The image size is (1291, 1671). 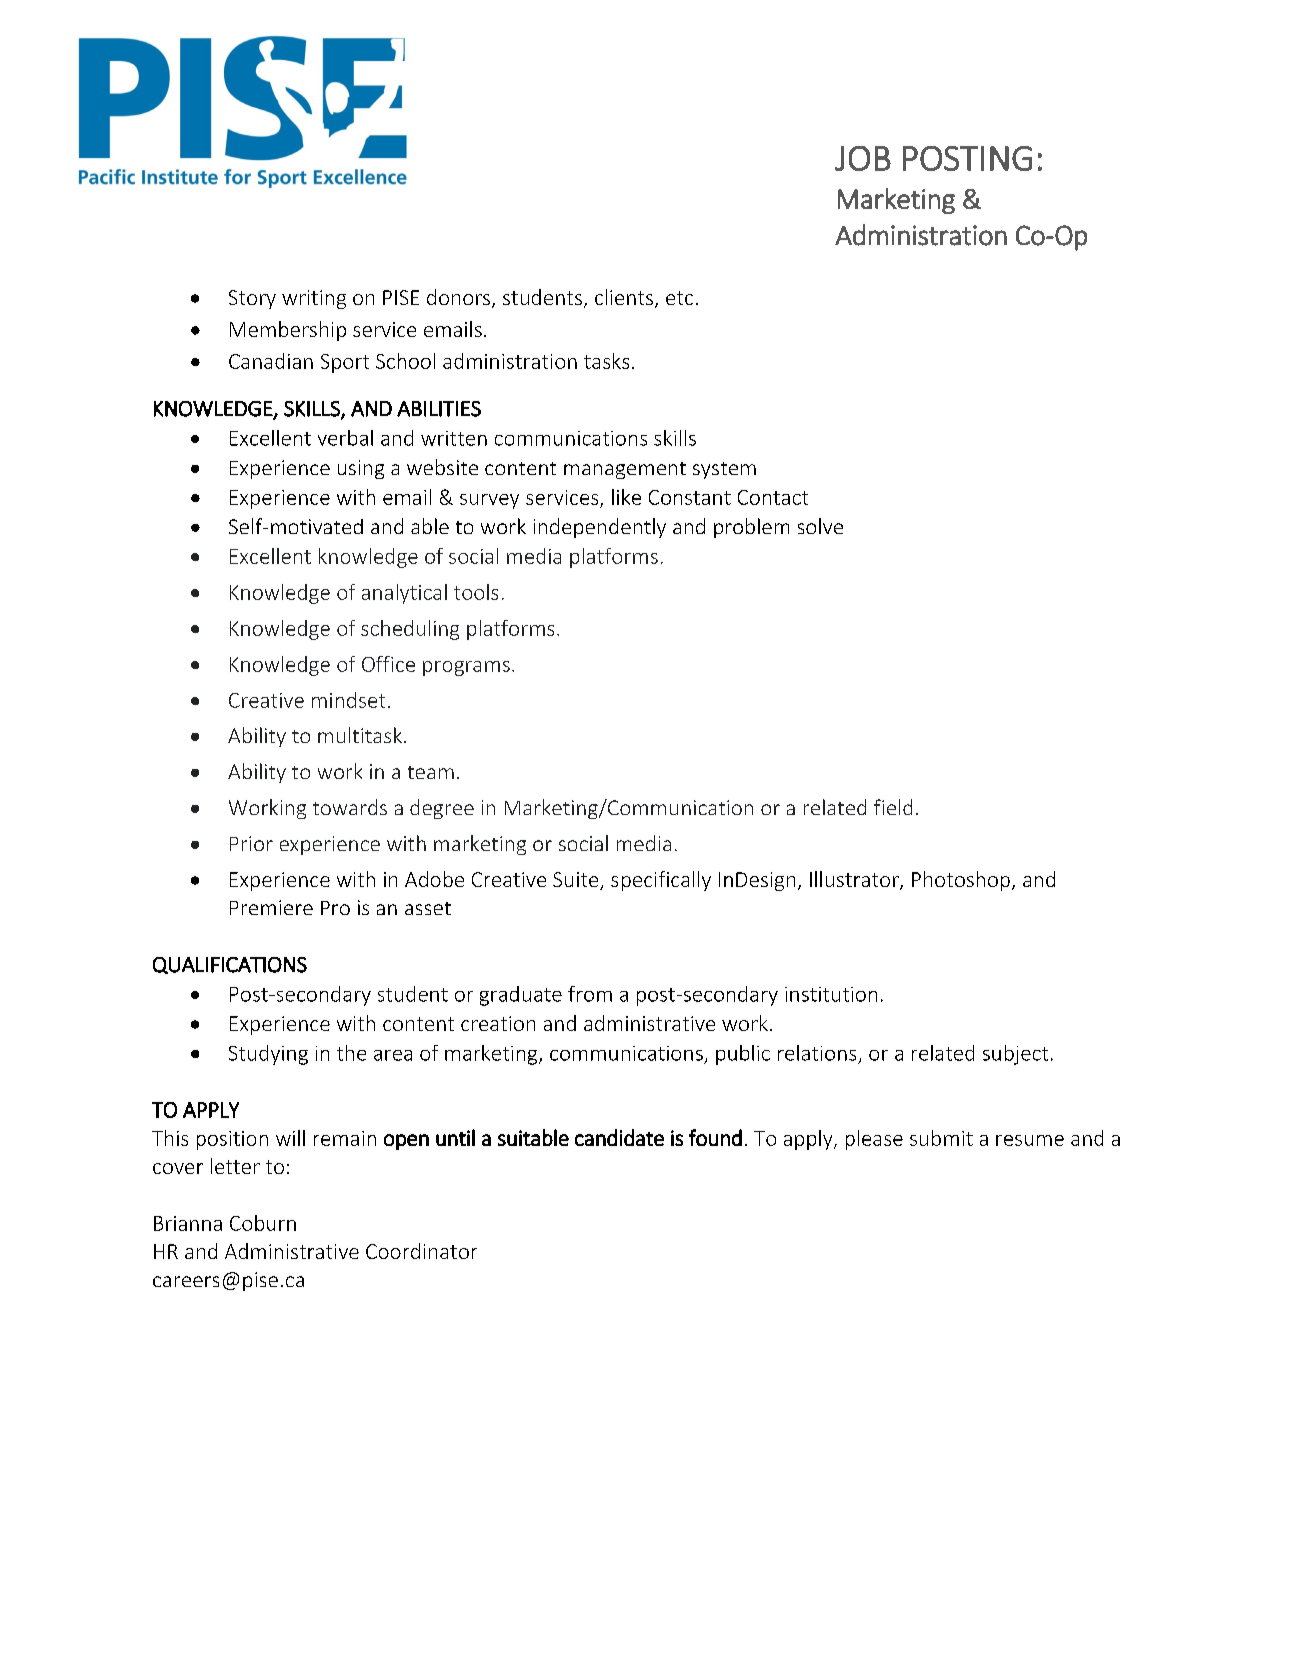 I want to click on Story, so click(x=252, y=299).
